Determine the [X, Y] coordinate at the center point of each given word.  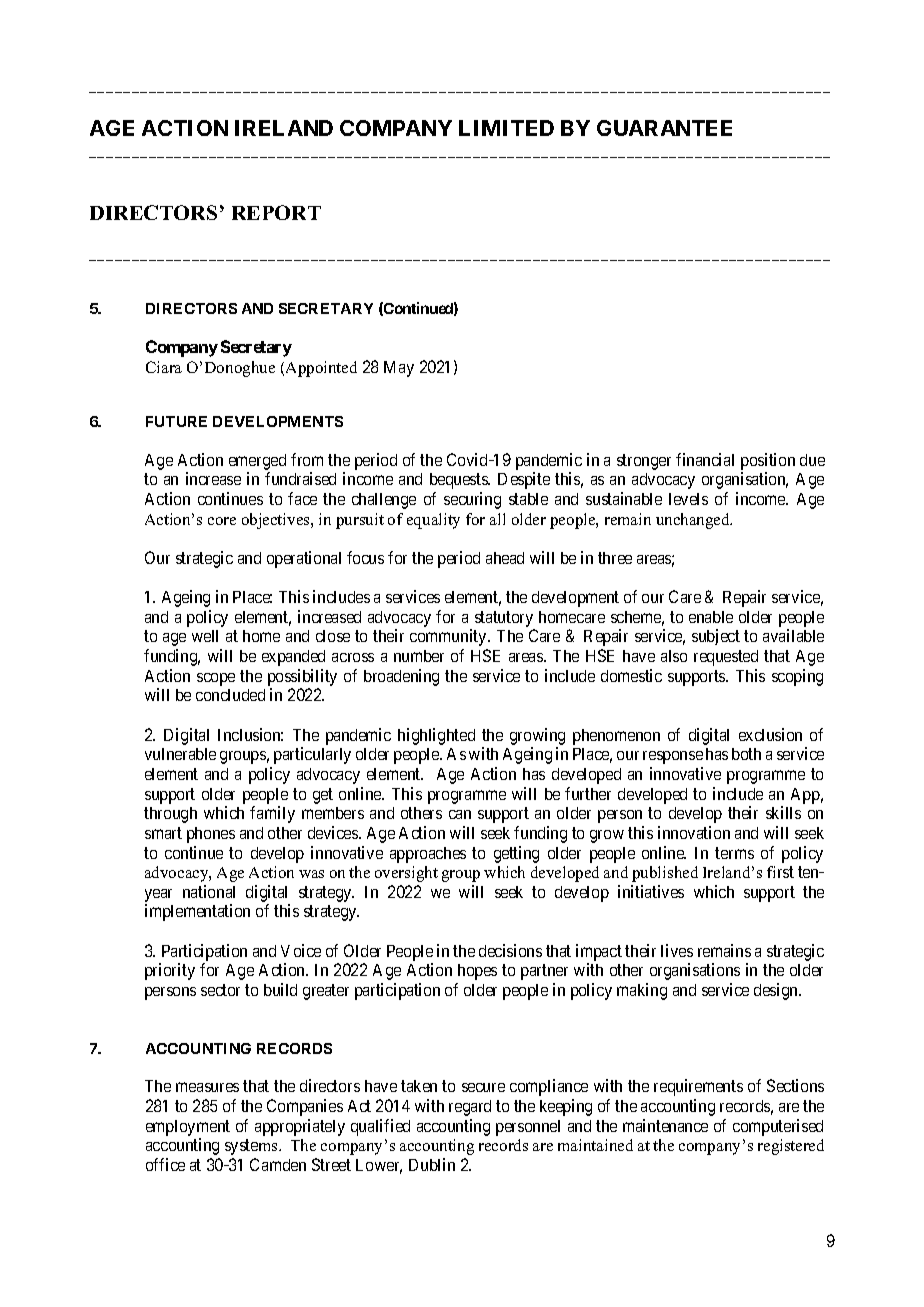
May [399, 369]
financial [705, 459]
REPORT [276, 212]
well [205, 636]
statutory [504, 619]
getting [516, 854]
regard [470, 1108]
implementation [197, 912]
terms [734, 853]
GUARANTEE [664, 128]
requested [726, 658]
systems [252, 1147]
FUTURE [176, 421]
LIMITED [506, 128]
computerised [778, 1127]
